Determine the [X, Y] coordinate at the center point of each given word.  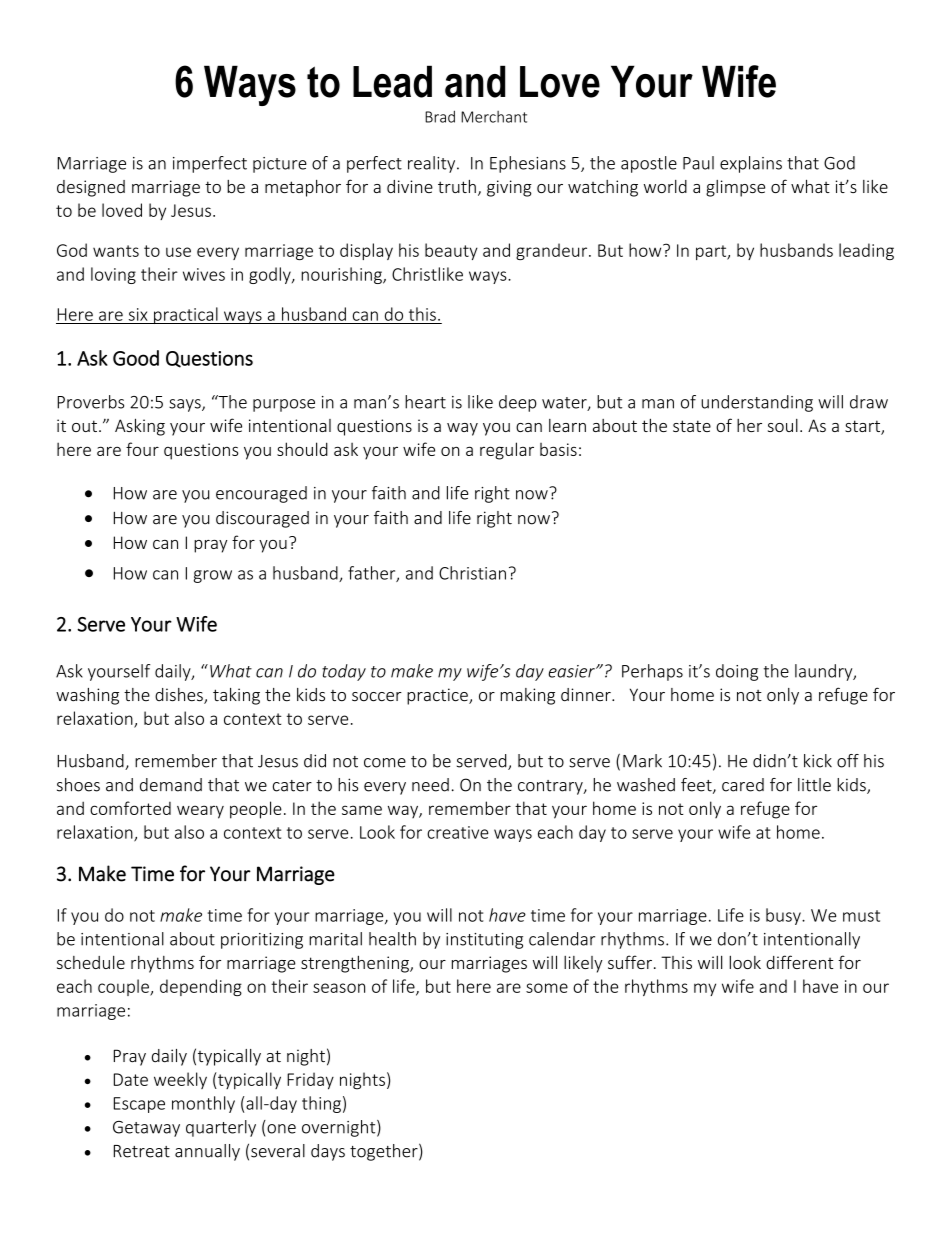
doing [737, 672]
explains [751, 164]
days [328, 1152]
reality [433, 164]
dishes [180, 696]
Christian [472, 573]
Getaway [146, 1129]
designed [91, 188]
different [799, 962]
